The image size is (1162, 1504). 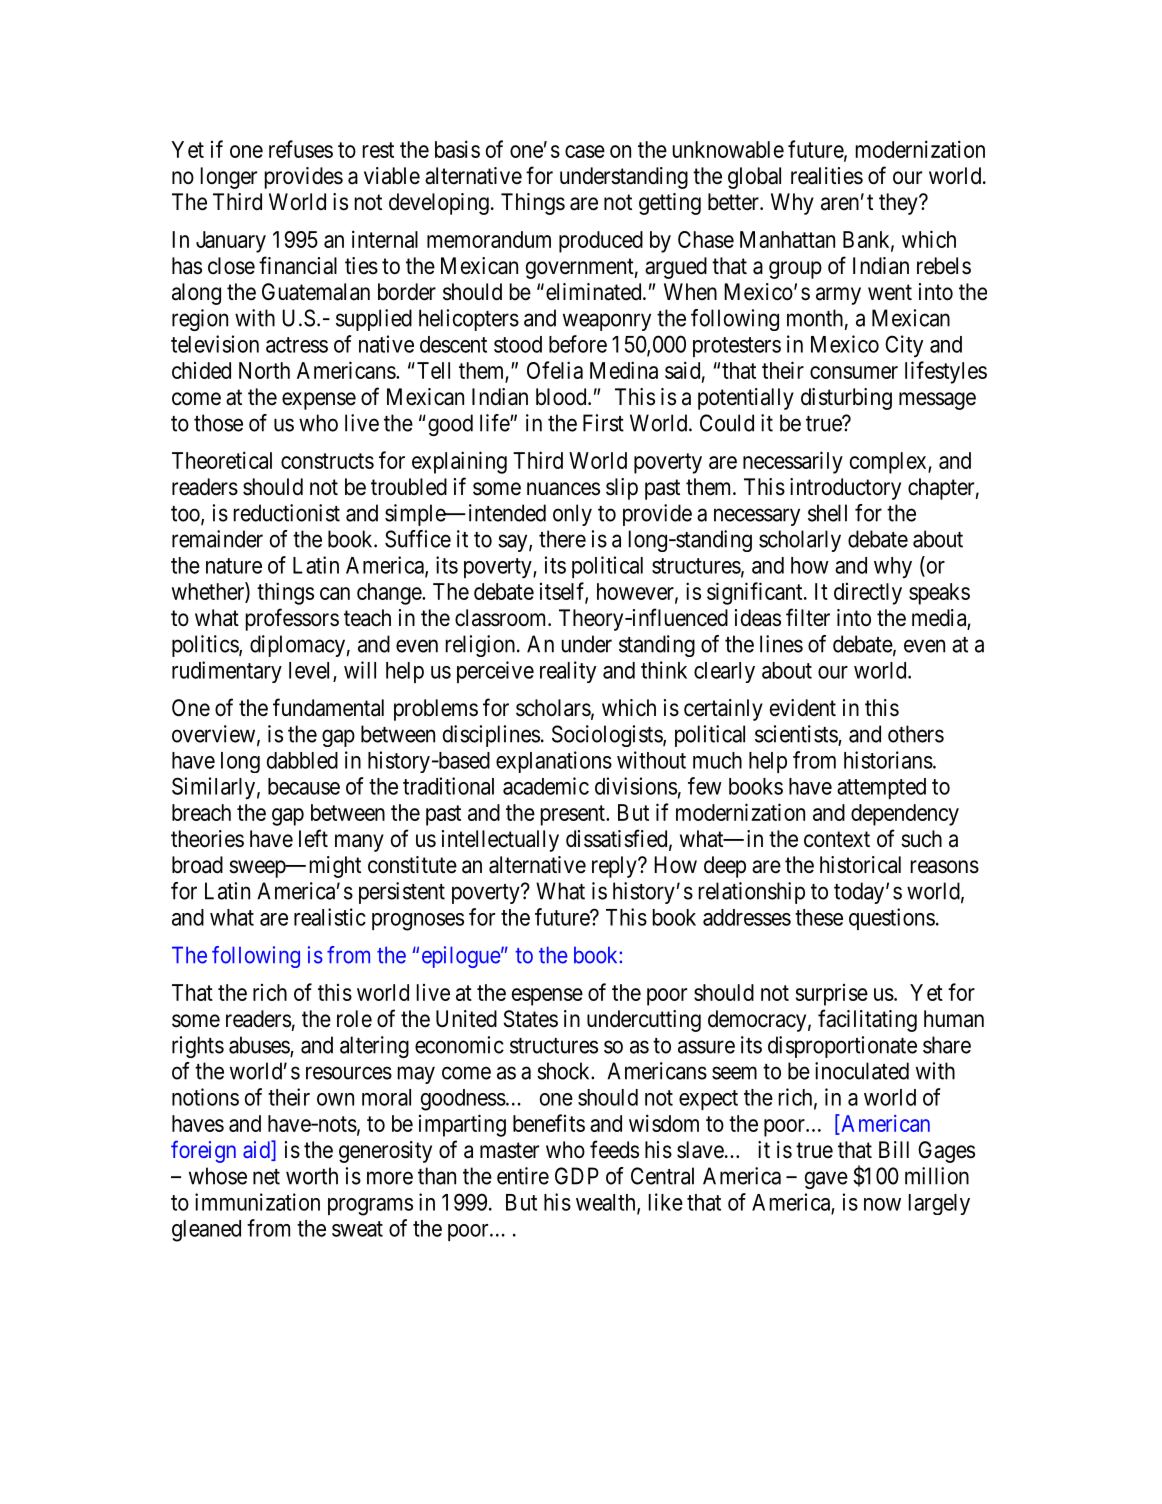 What do you see at coordinates (899, 204) in the document?
I see `they` at bounding box center [899, 204].
